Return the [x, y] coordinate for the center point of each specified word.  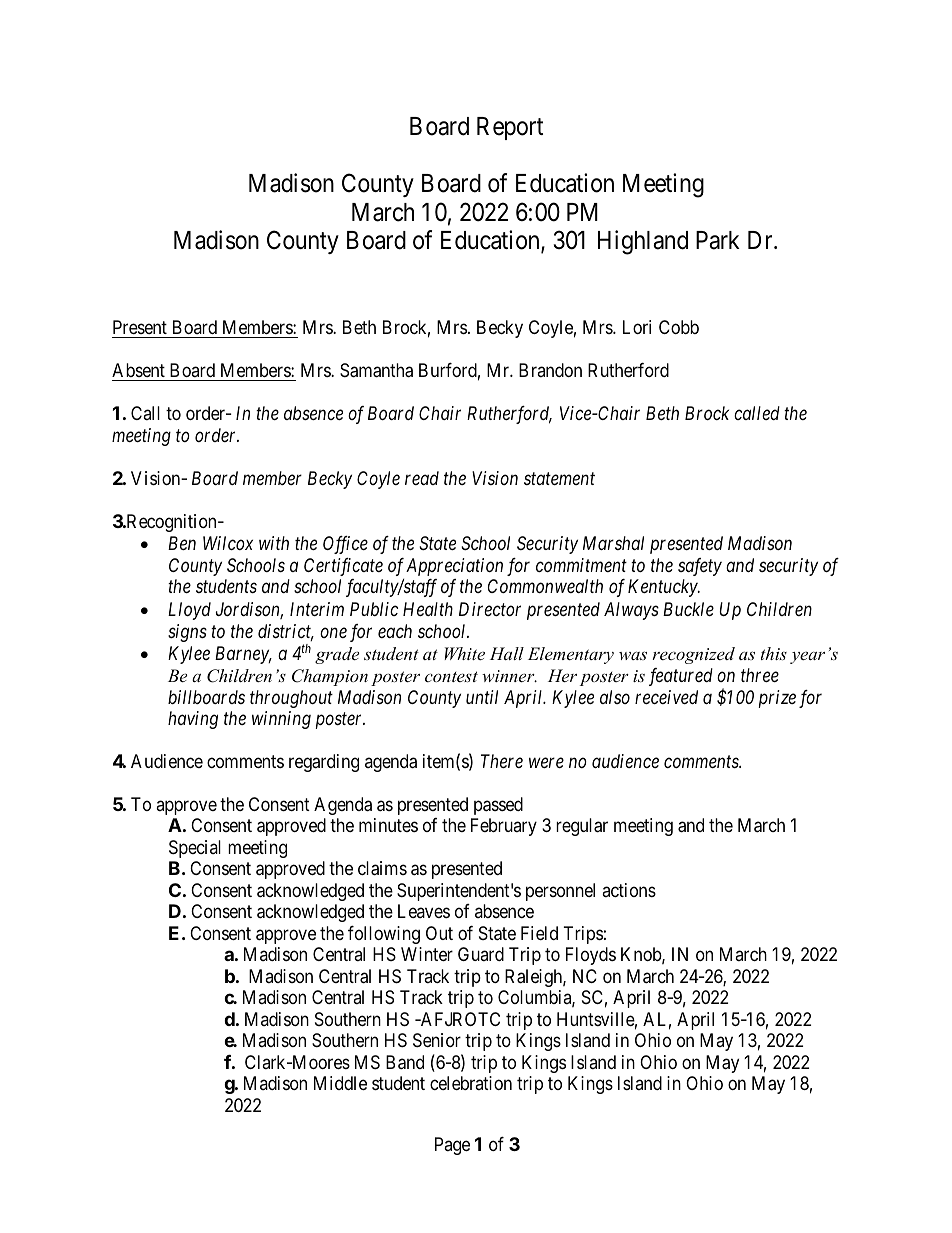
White [465, 653]
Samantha [376, 370]
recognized [693, 655]
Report [510, 128]
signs [187, 633]
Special [195, 849]
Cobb [679, 327]
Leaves [424, 911]
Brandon [550, 370]
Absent [138, 370]
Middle [340, 1083]
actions [629, 890]
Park [718, 240]
